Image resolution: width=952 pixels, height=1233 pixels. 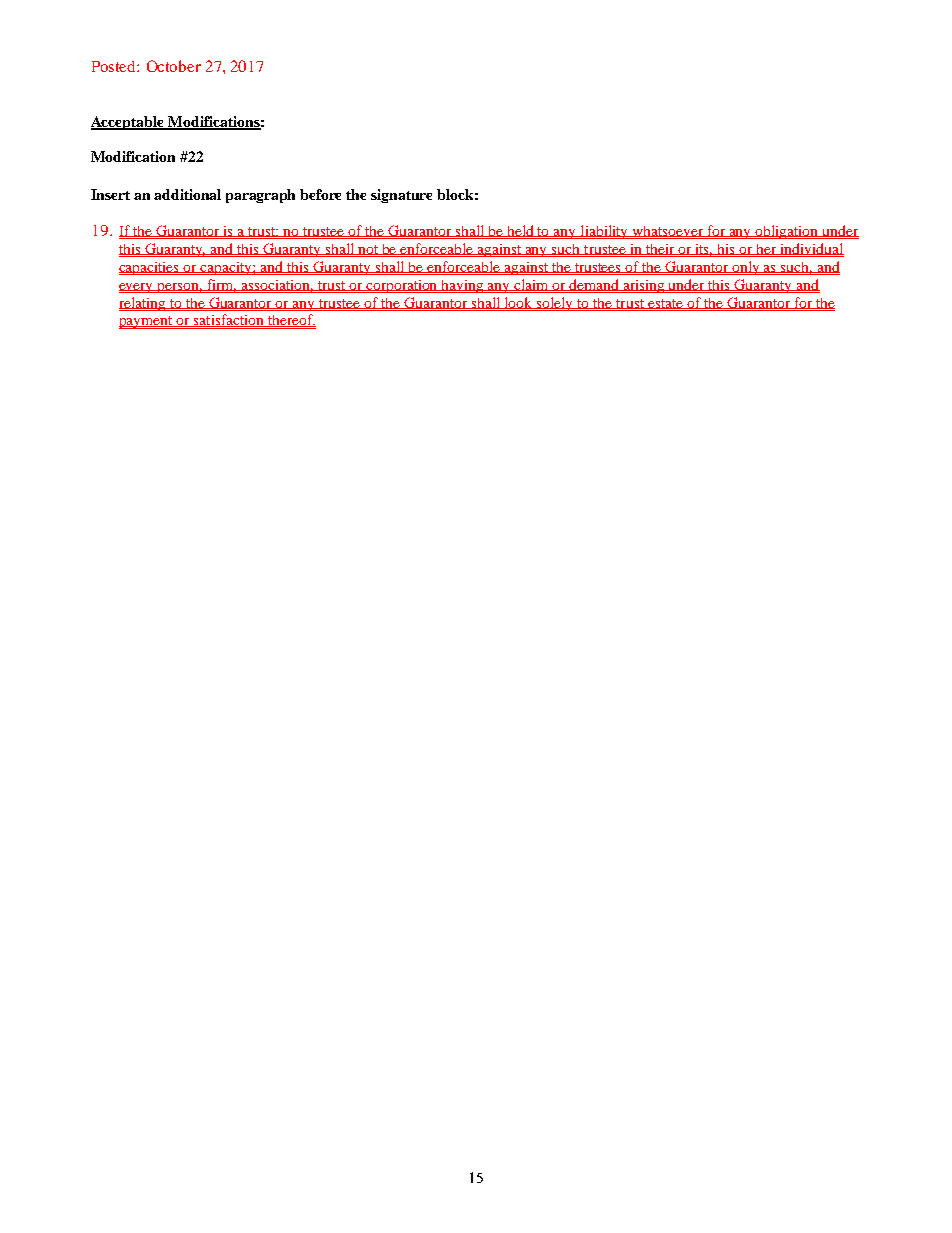 What do you see at coordinates (401, 196) in the screenshot?
I see `signature` at bounding box center [401, 196].
